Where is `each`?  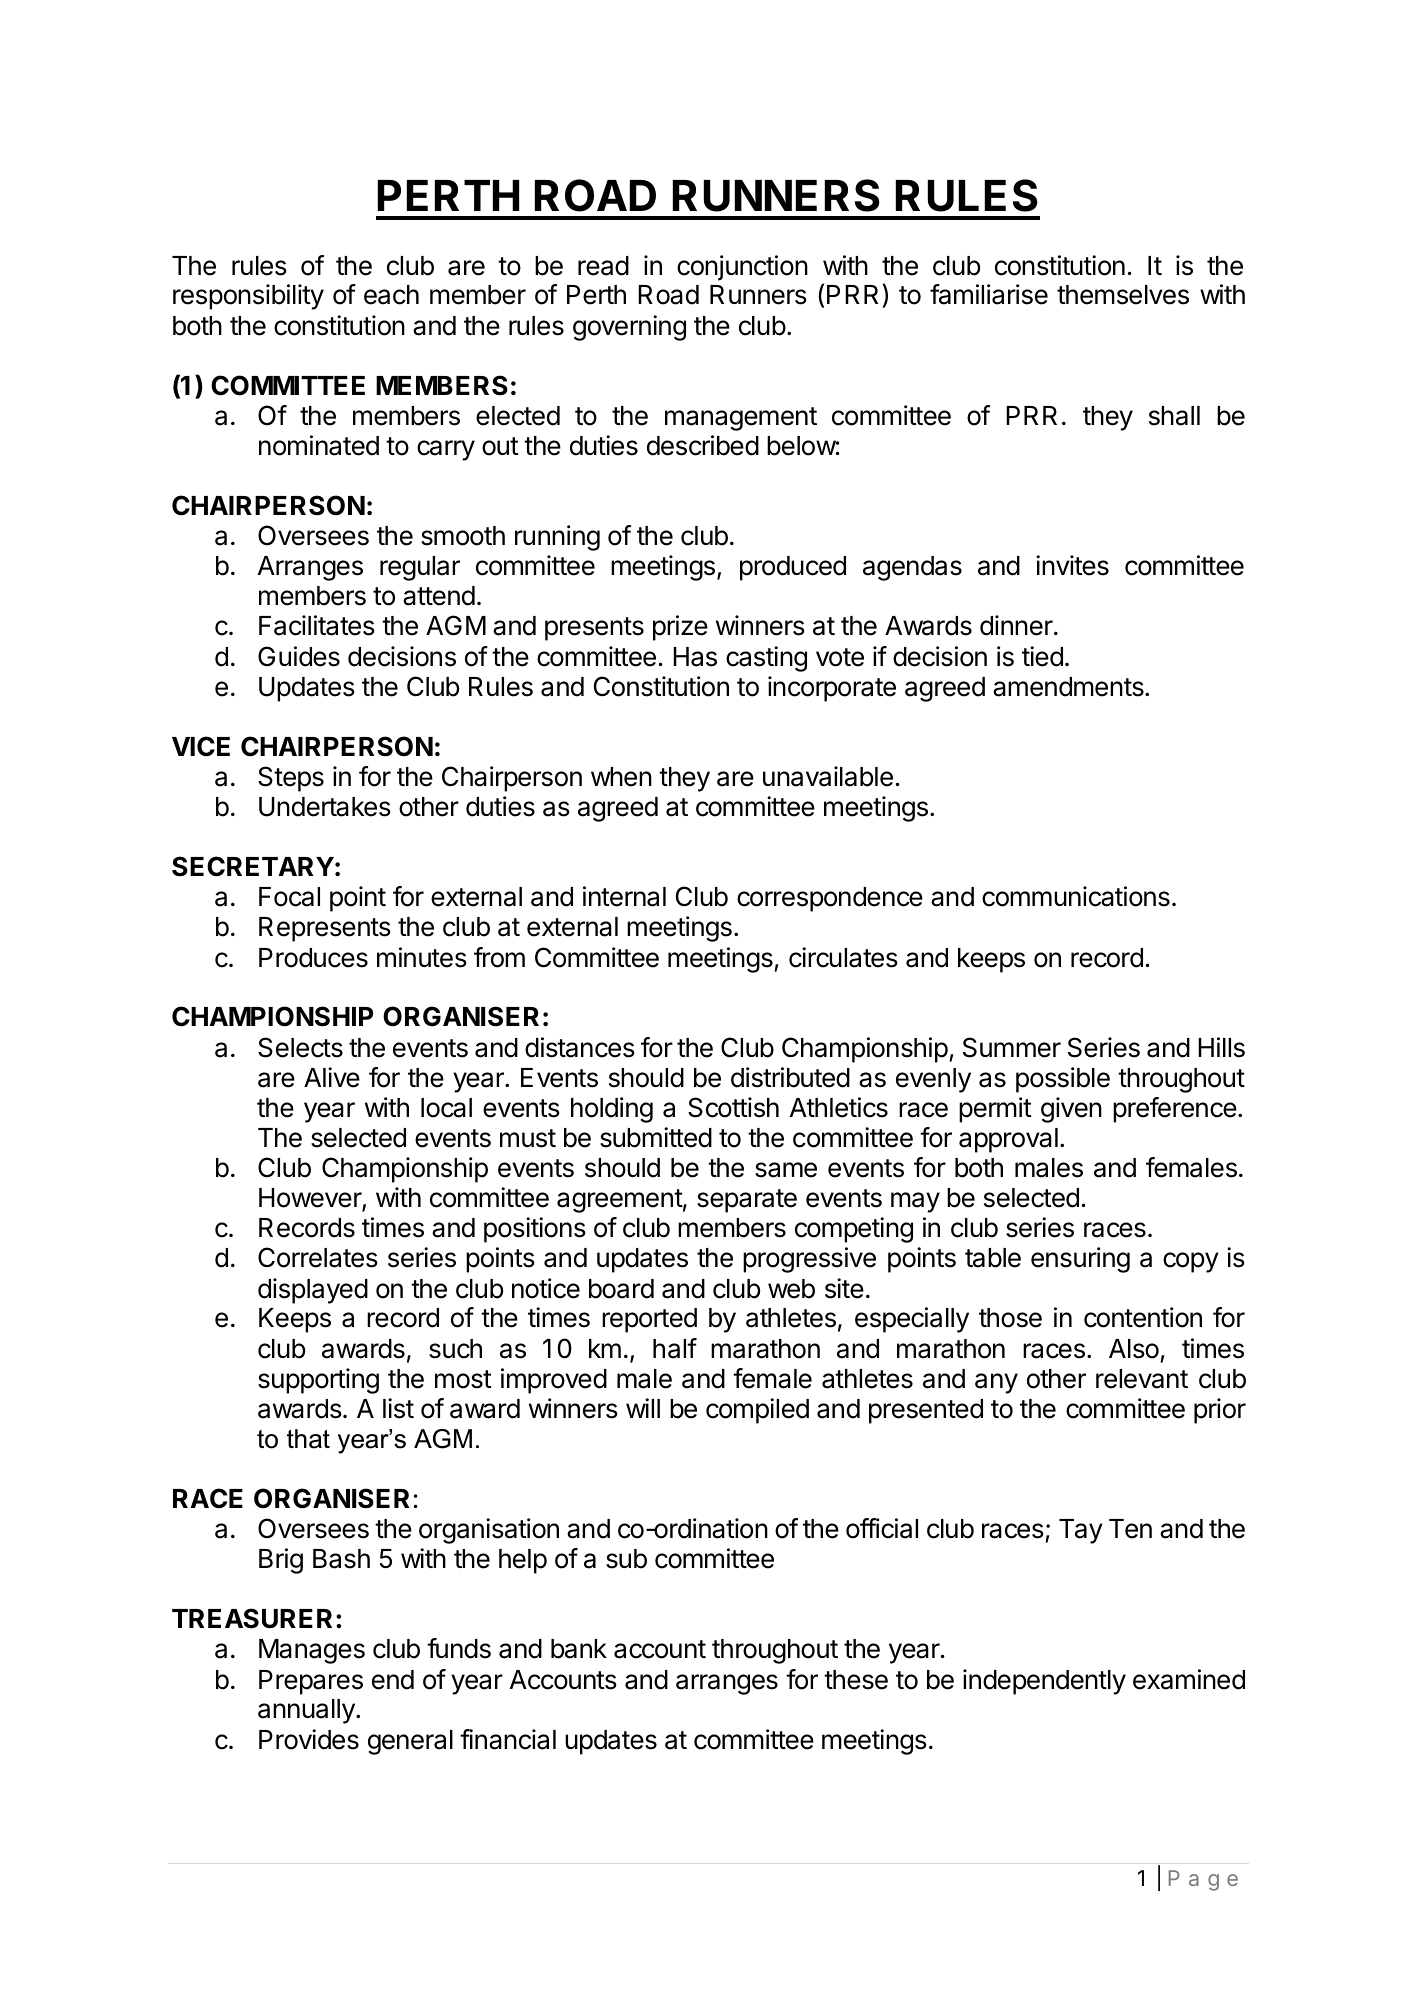
each is located at coordinates (391, 295).
